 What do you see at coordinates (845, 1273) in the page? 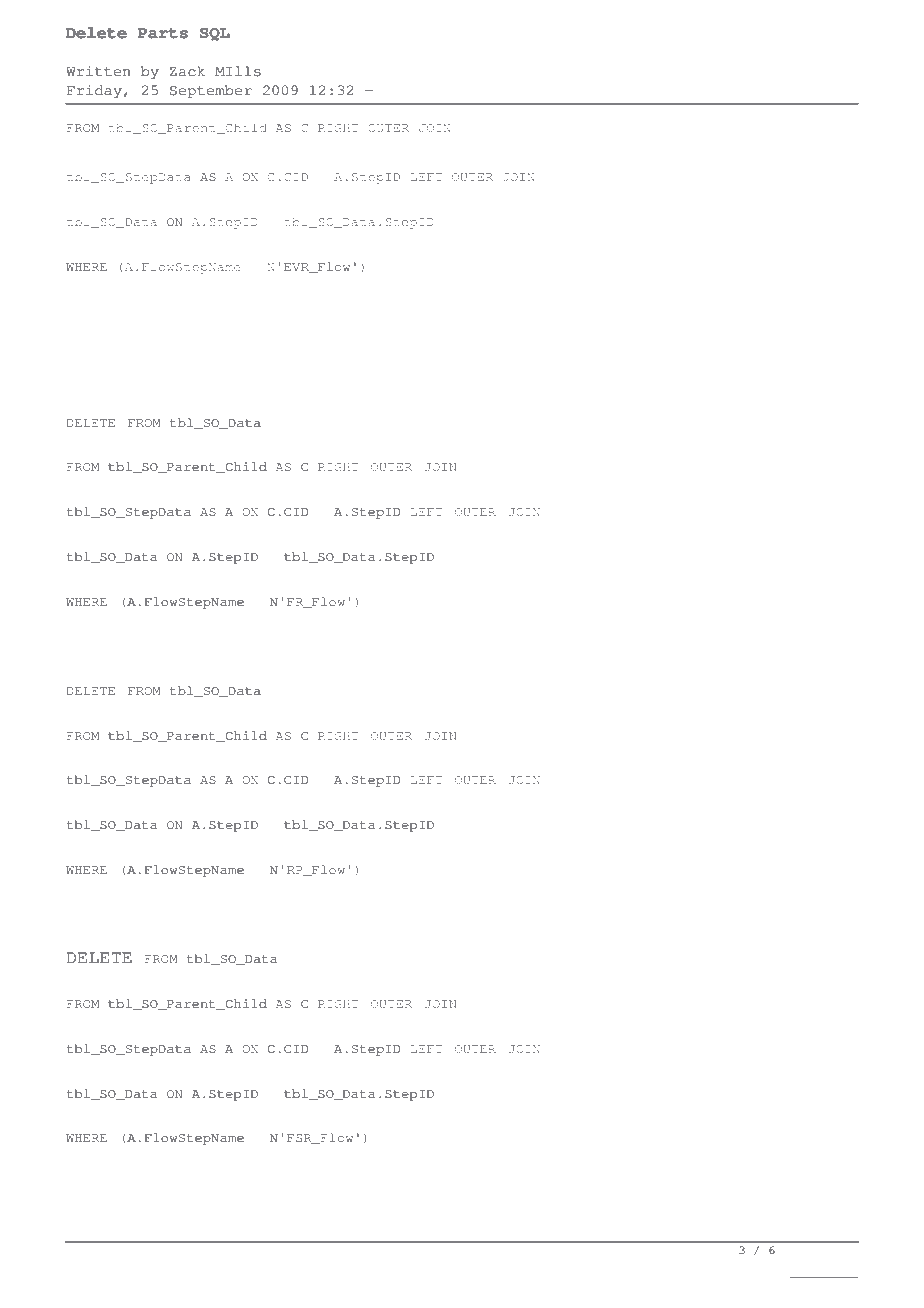
I see `PDF` at bounding box center [845, 1273].
